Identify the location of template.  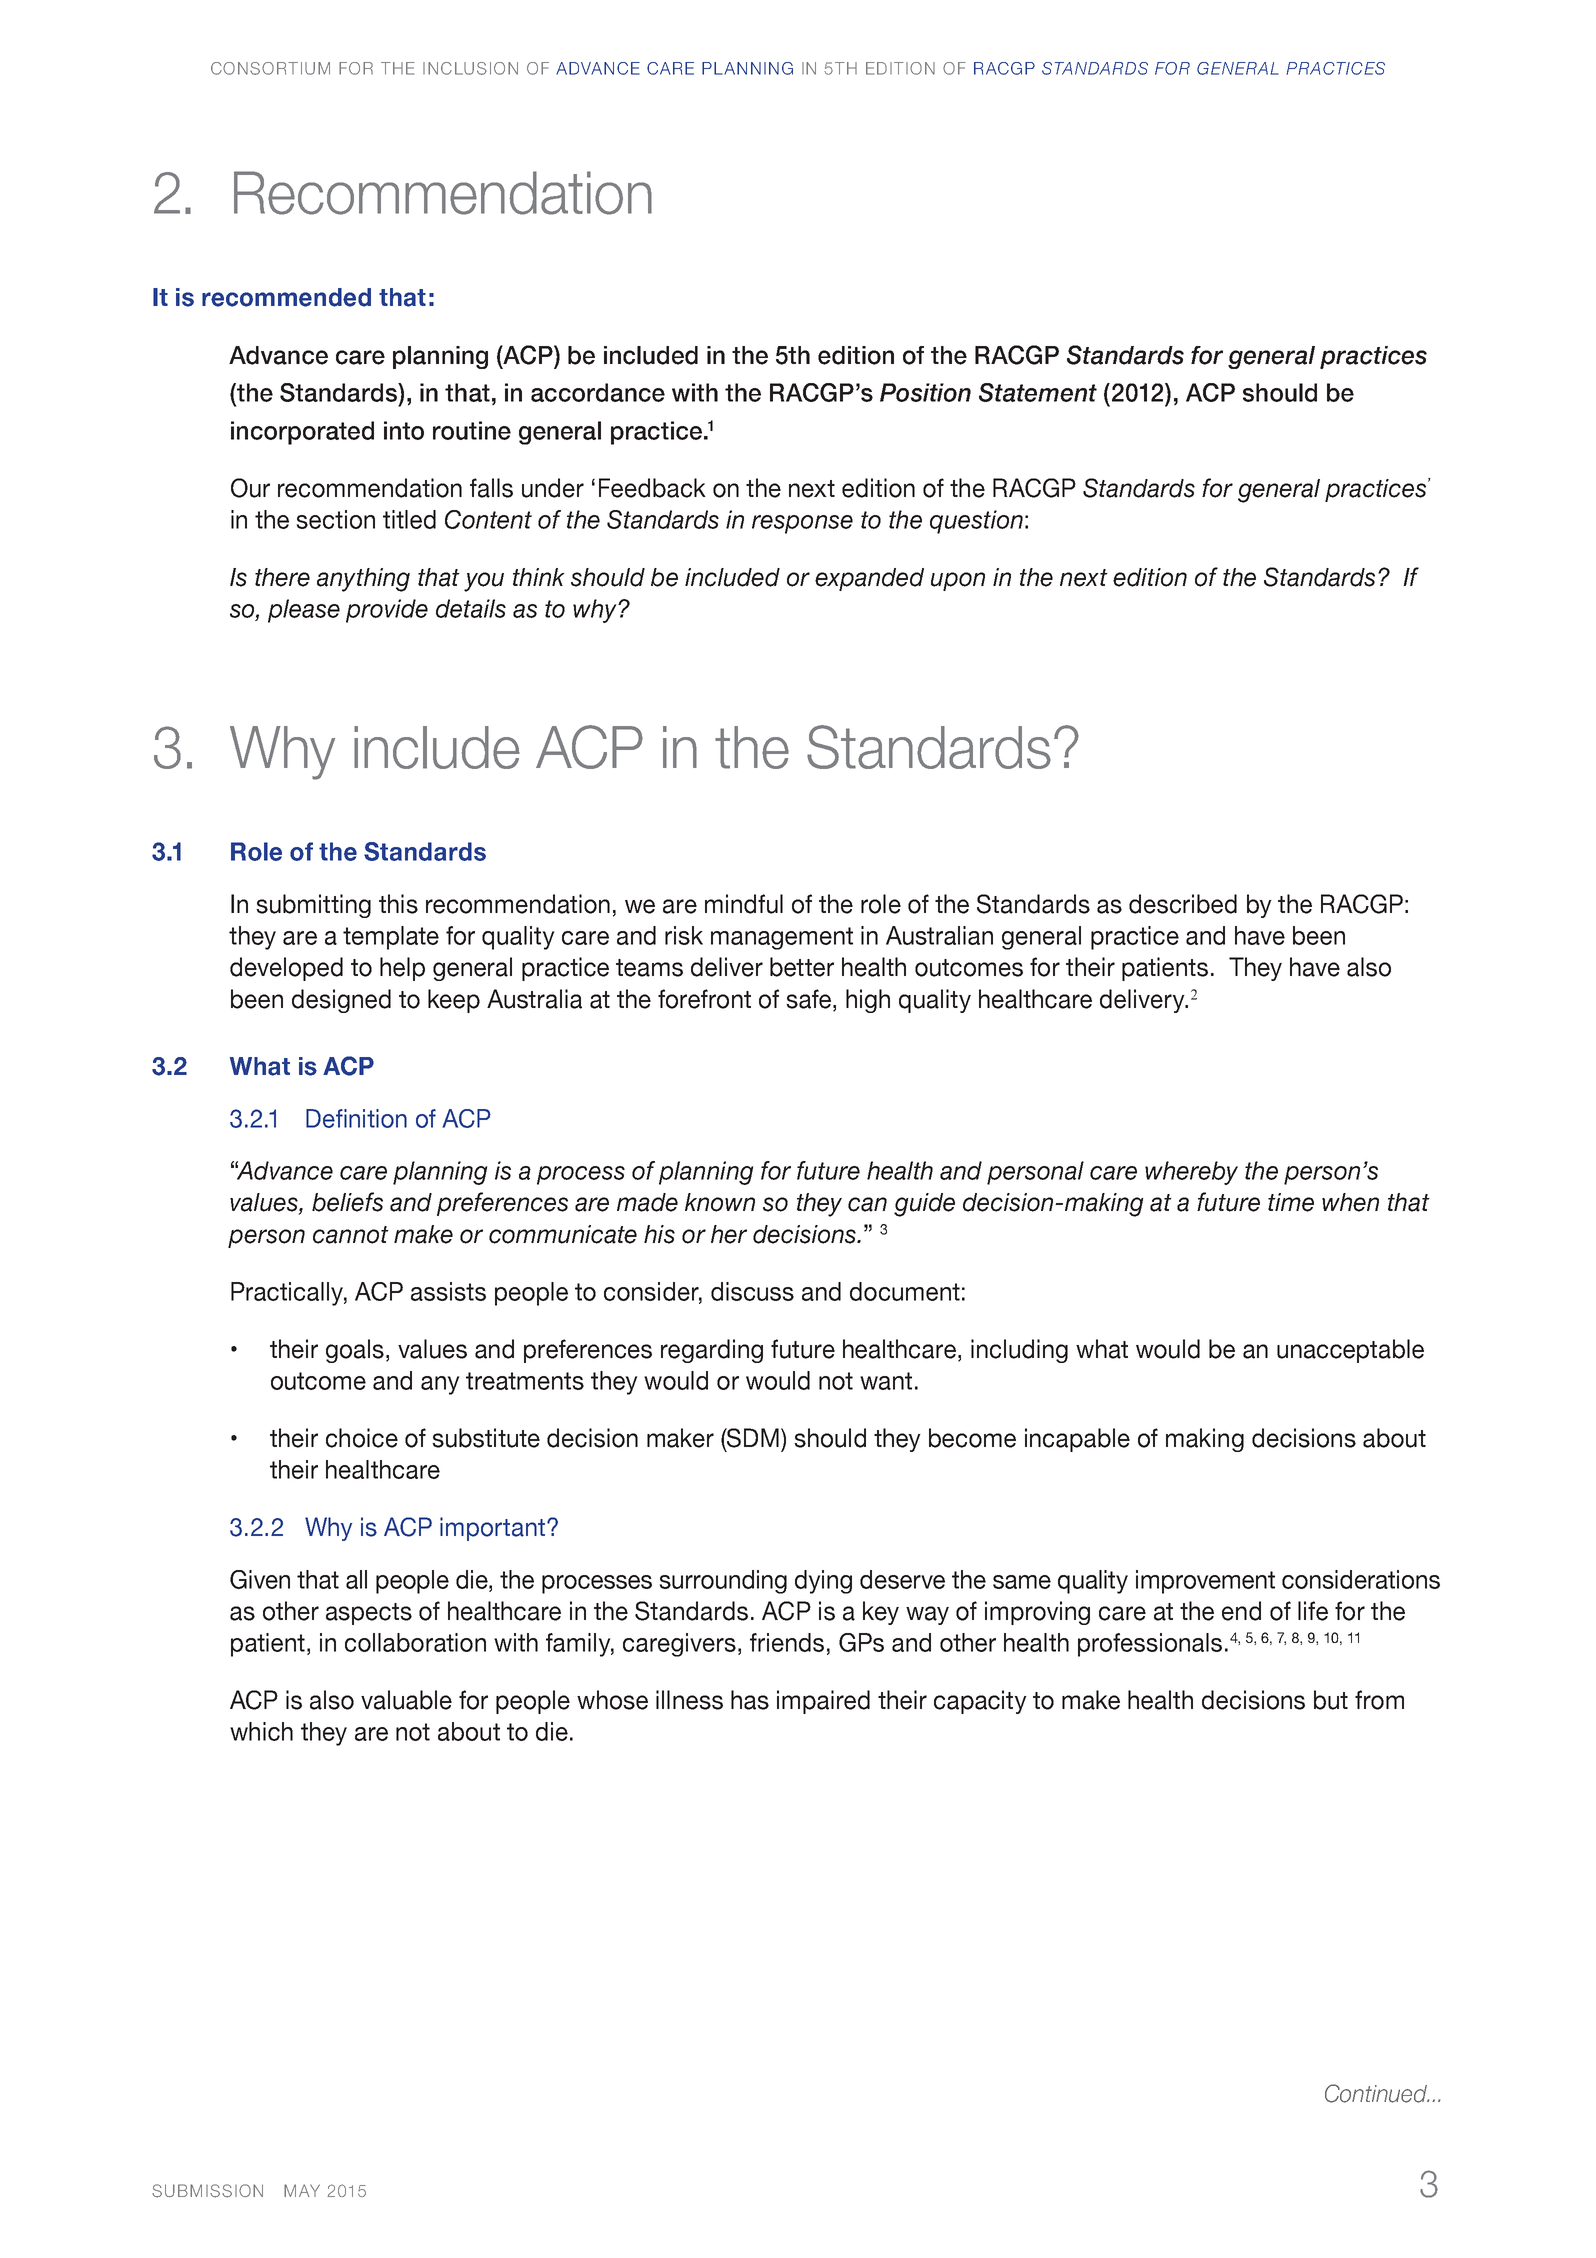
(391, 938).
